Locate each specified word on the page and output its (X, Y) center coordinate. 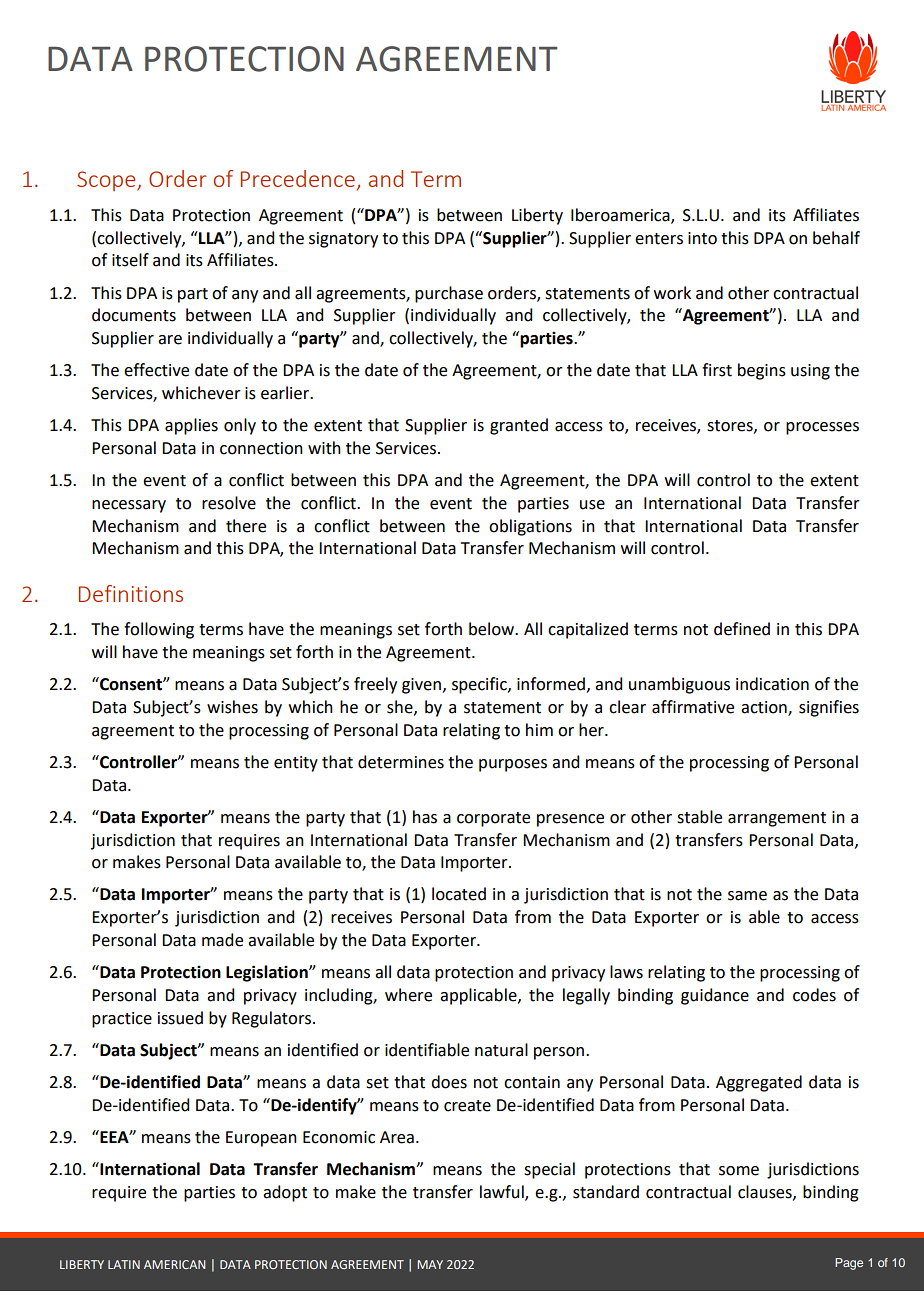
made (222, 940)
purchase (449, 294)
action (765, 708)
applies (191, 426)
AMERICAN (175, 1264)
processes (822, 428)
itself (130, 260)
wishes (232, 707)
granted (519, 426)
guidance (715, 996)
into (702, 238)
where (408, 995)
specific (480, 685)
